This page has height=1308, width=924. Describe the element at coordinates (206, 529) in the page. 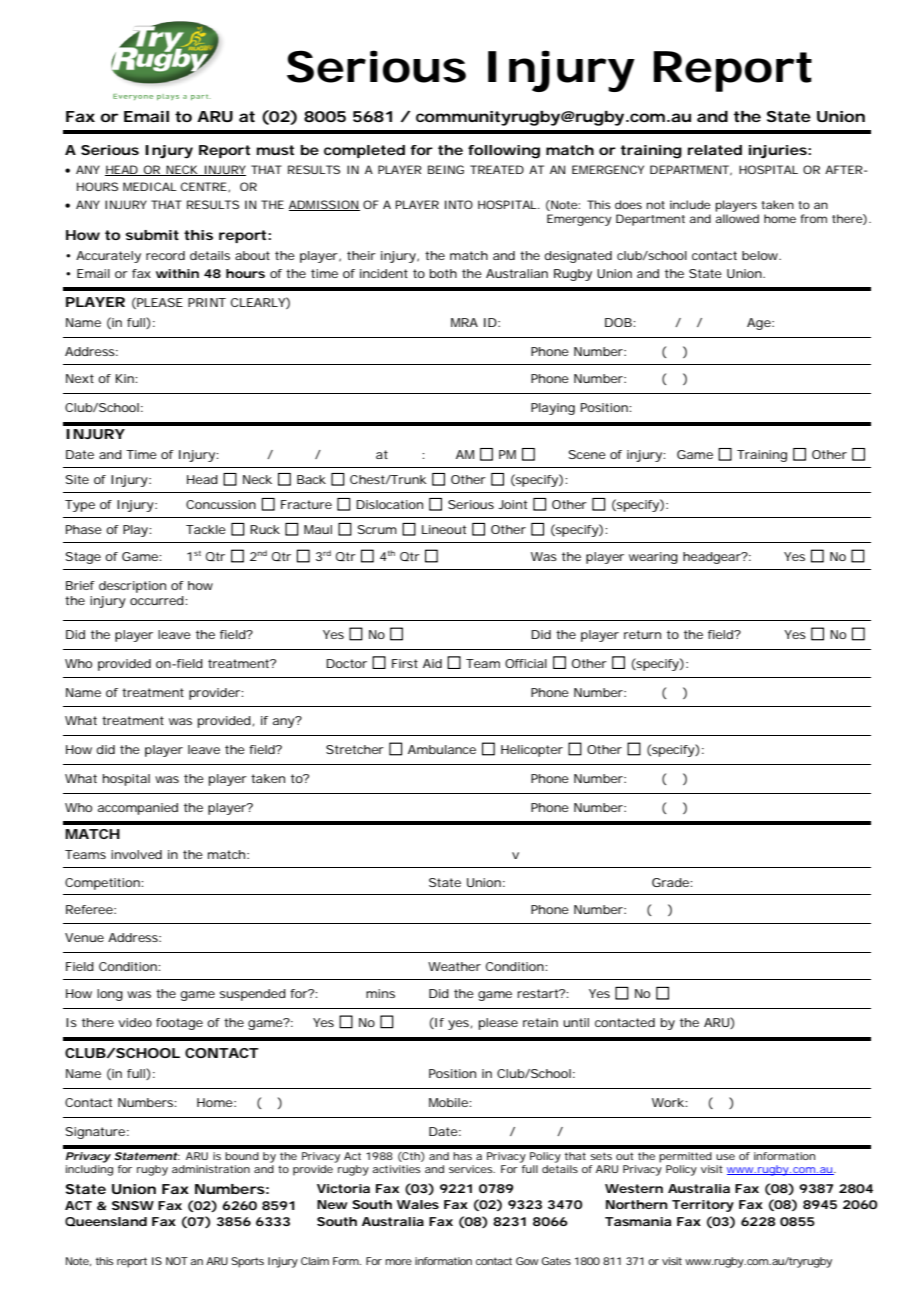

I see `Tackle` at that location.
